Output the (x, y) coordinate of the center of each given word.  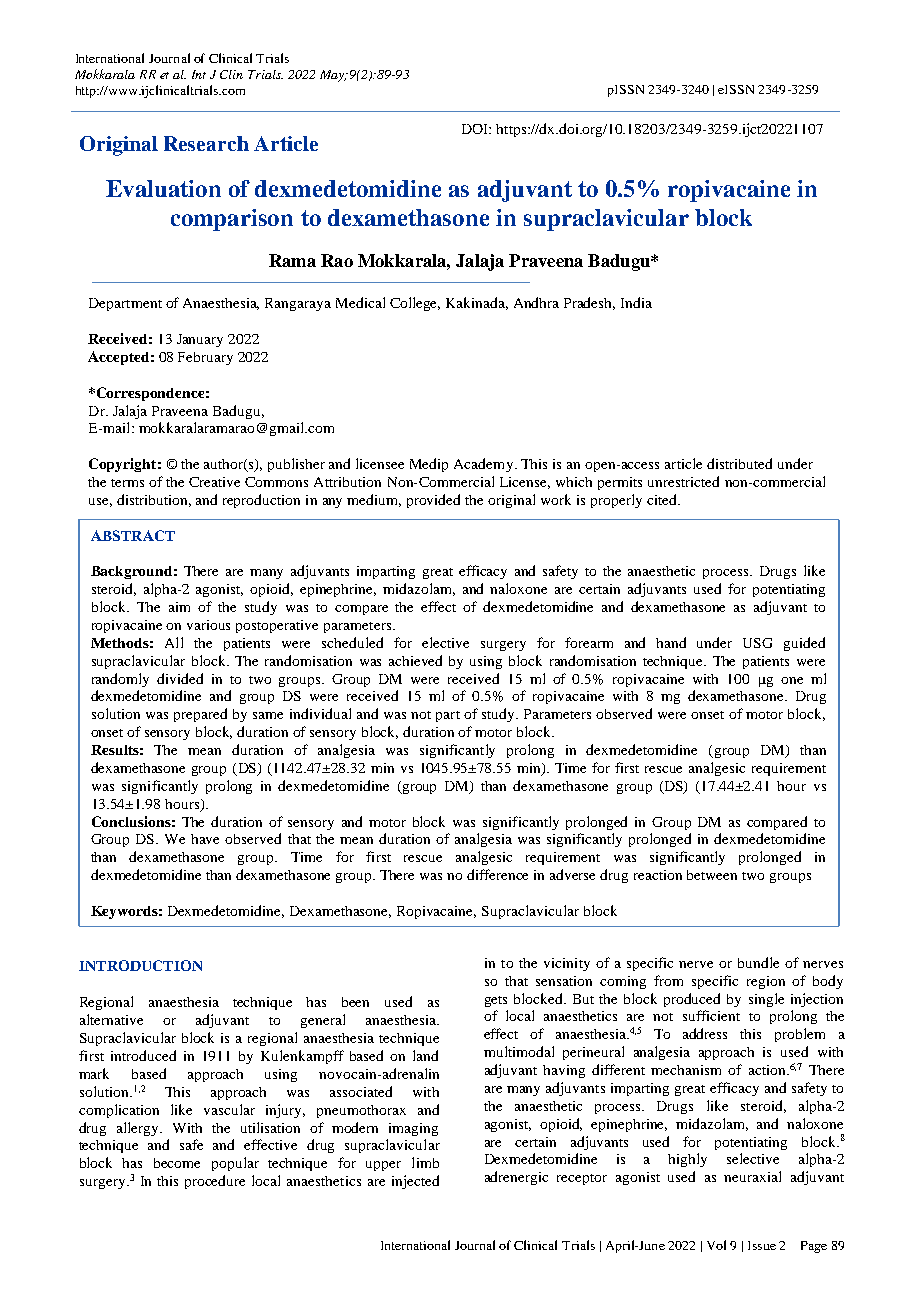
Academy (483, 465)
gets (496, 1001)
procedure (215, 1182)
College (415, 304)
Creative (214, 482)
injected (415, 1182)
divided (180, 678)
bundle (758, 962)
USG (757, 643)
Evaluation (163, 188)
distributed (739, 463)
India (636, 302)
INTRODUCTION (140, 965)
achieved (415, 660)
